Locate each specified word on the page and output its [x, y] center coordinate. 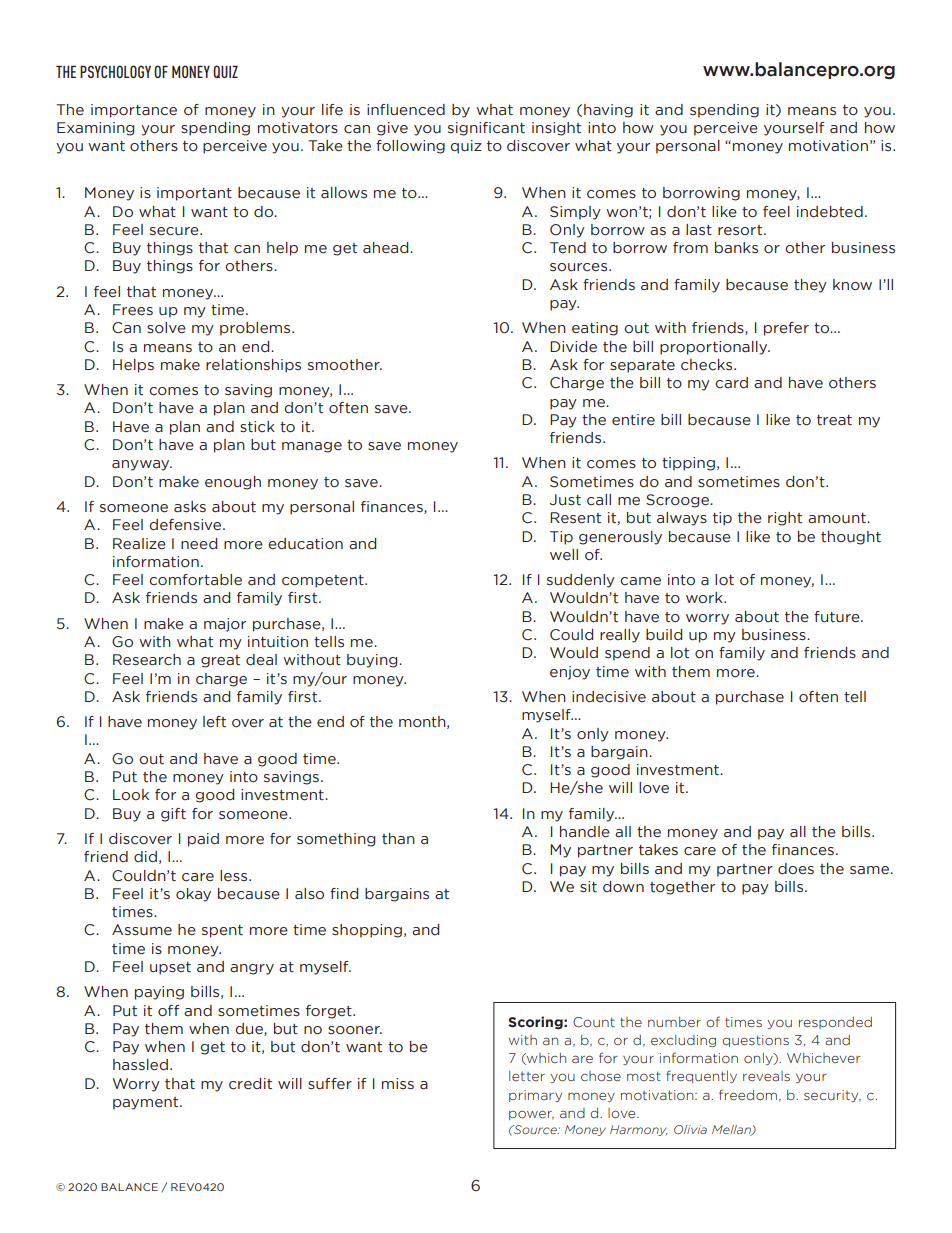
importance [134, 111]
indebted [830, 212]
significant [486, 129]
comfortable [195, 580]
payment [147, 1103]
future [838, 617]
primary [535, 1096]
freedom [748, 1094]
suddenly [581, 581]
